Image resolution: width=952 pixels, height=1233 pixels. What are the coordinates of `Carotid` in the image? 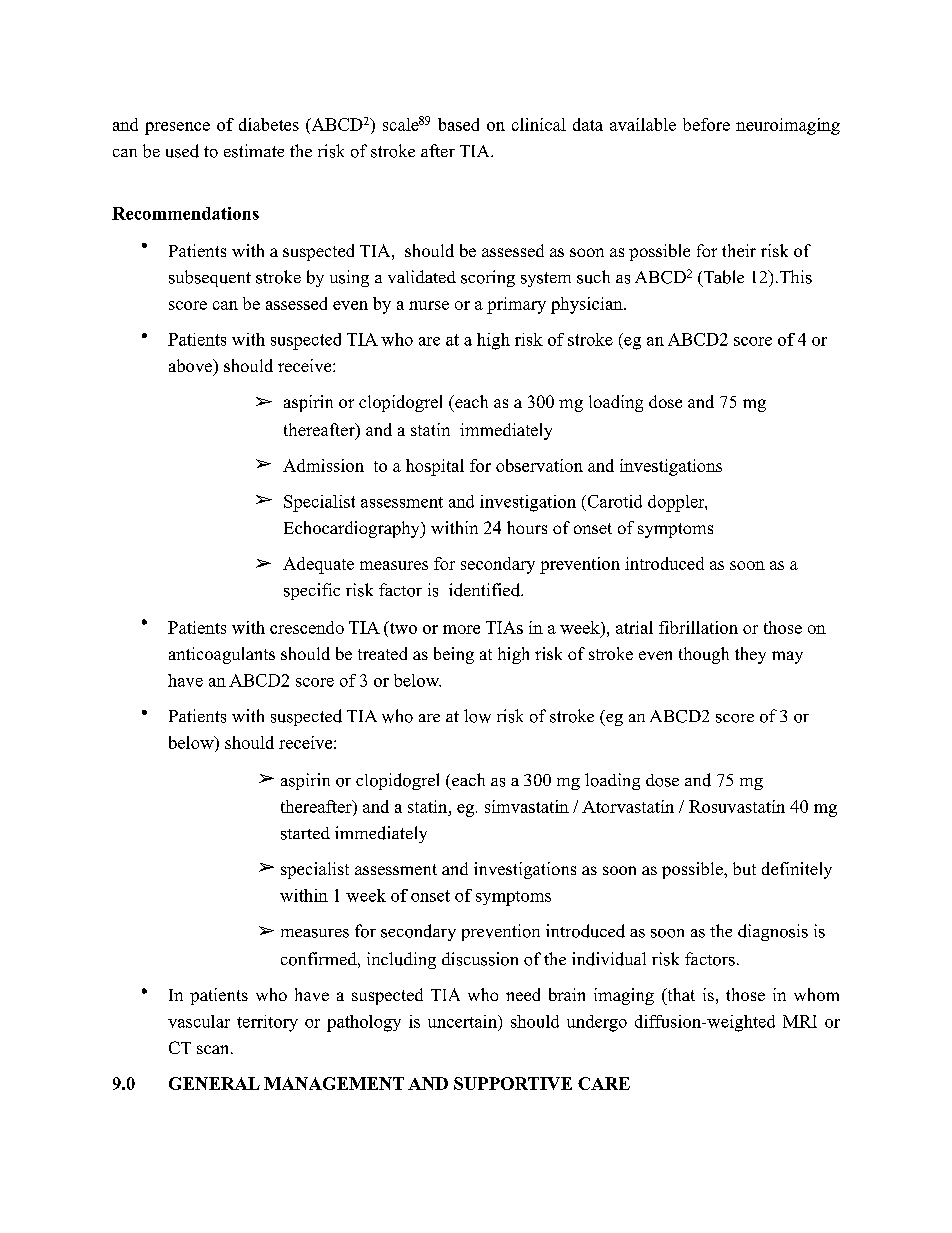 It's located at (613, 501).
